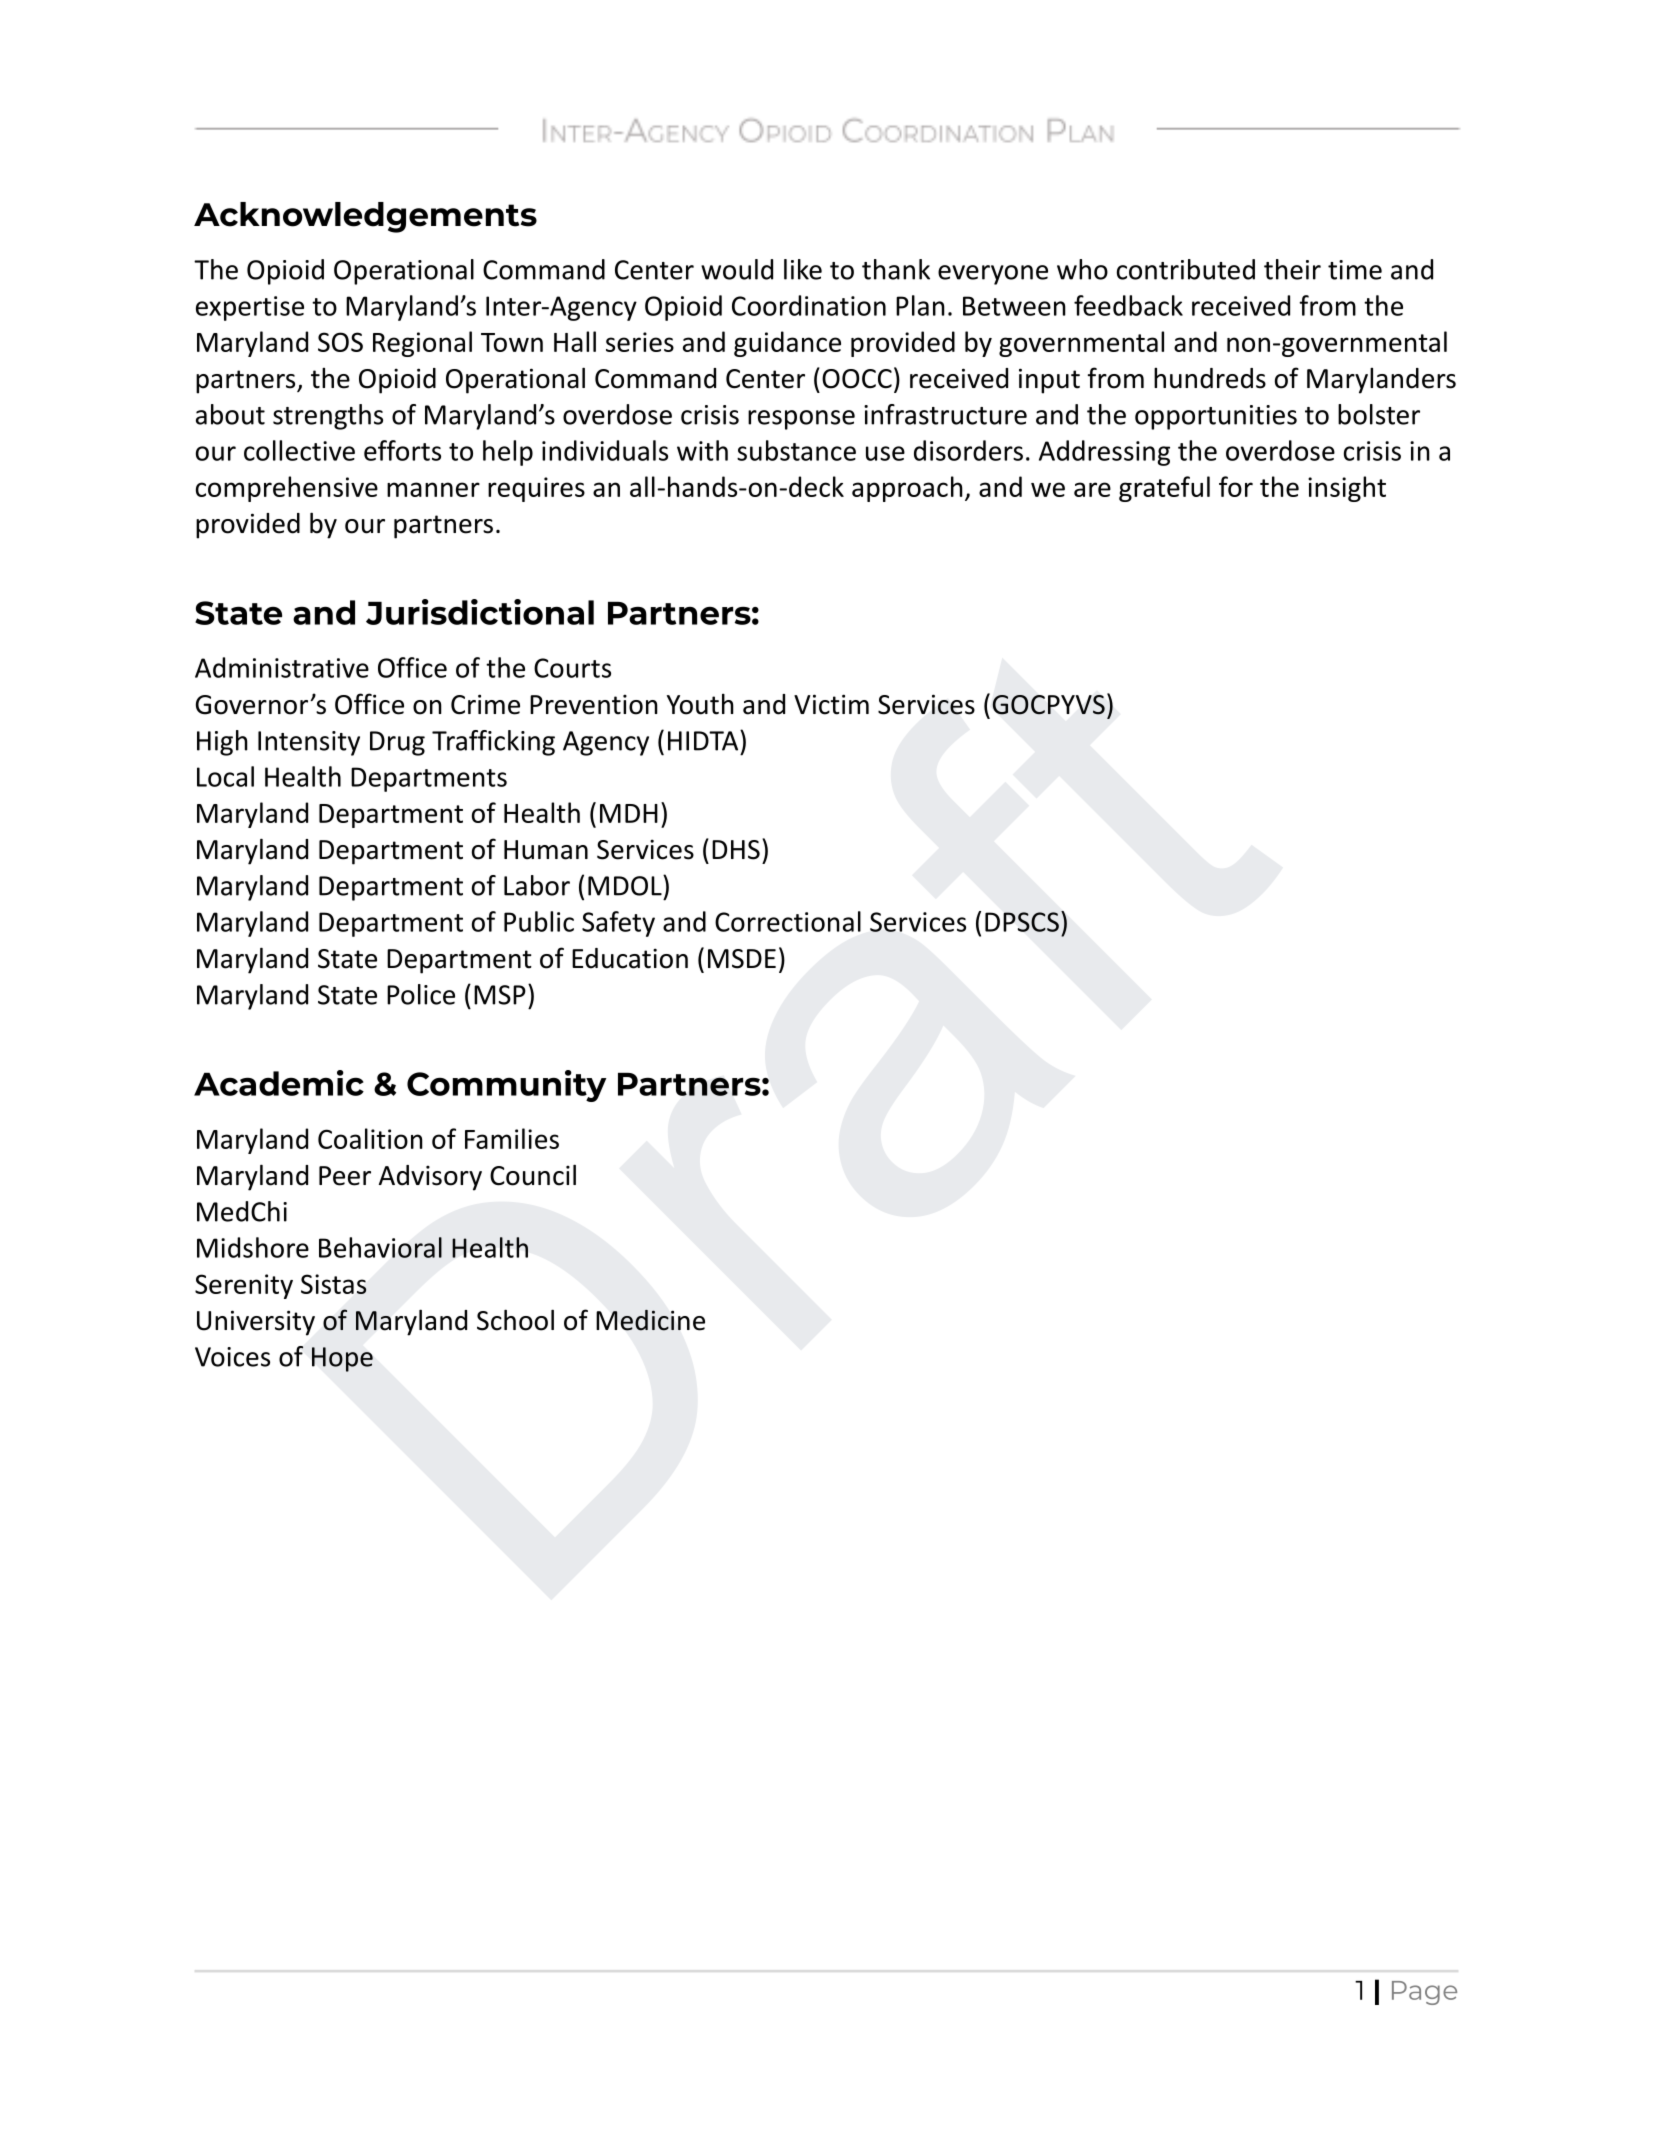  What do you see at coordinates (788, 921) in the screenshot?
I see `Correctional` at bounding box center [788, 921].
